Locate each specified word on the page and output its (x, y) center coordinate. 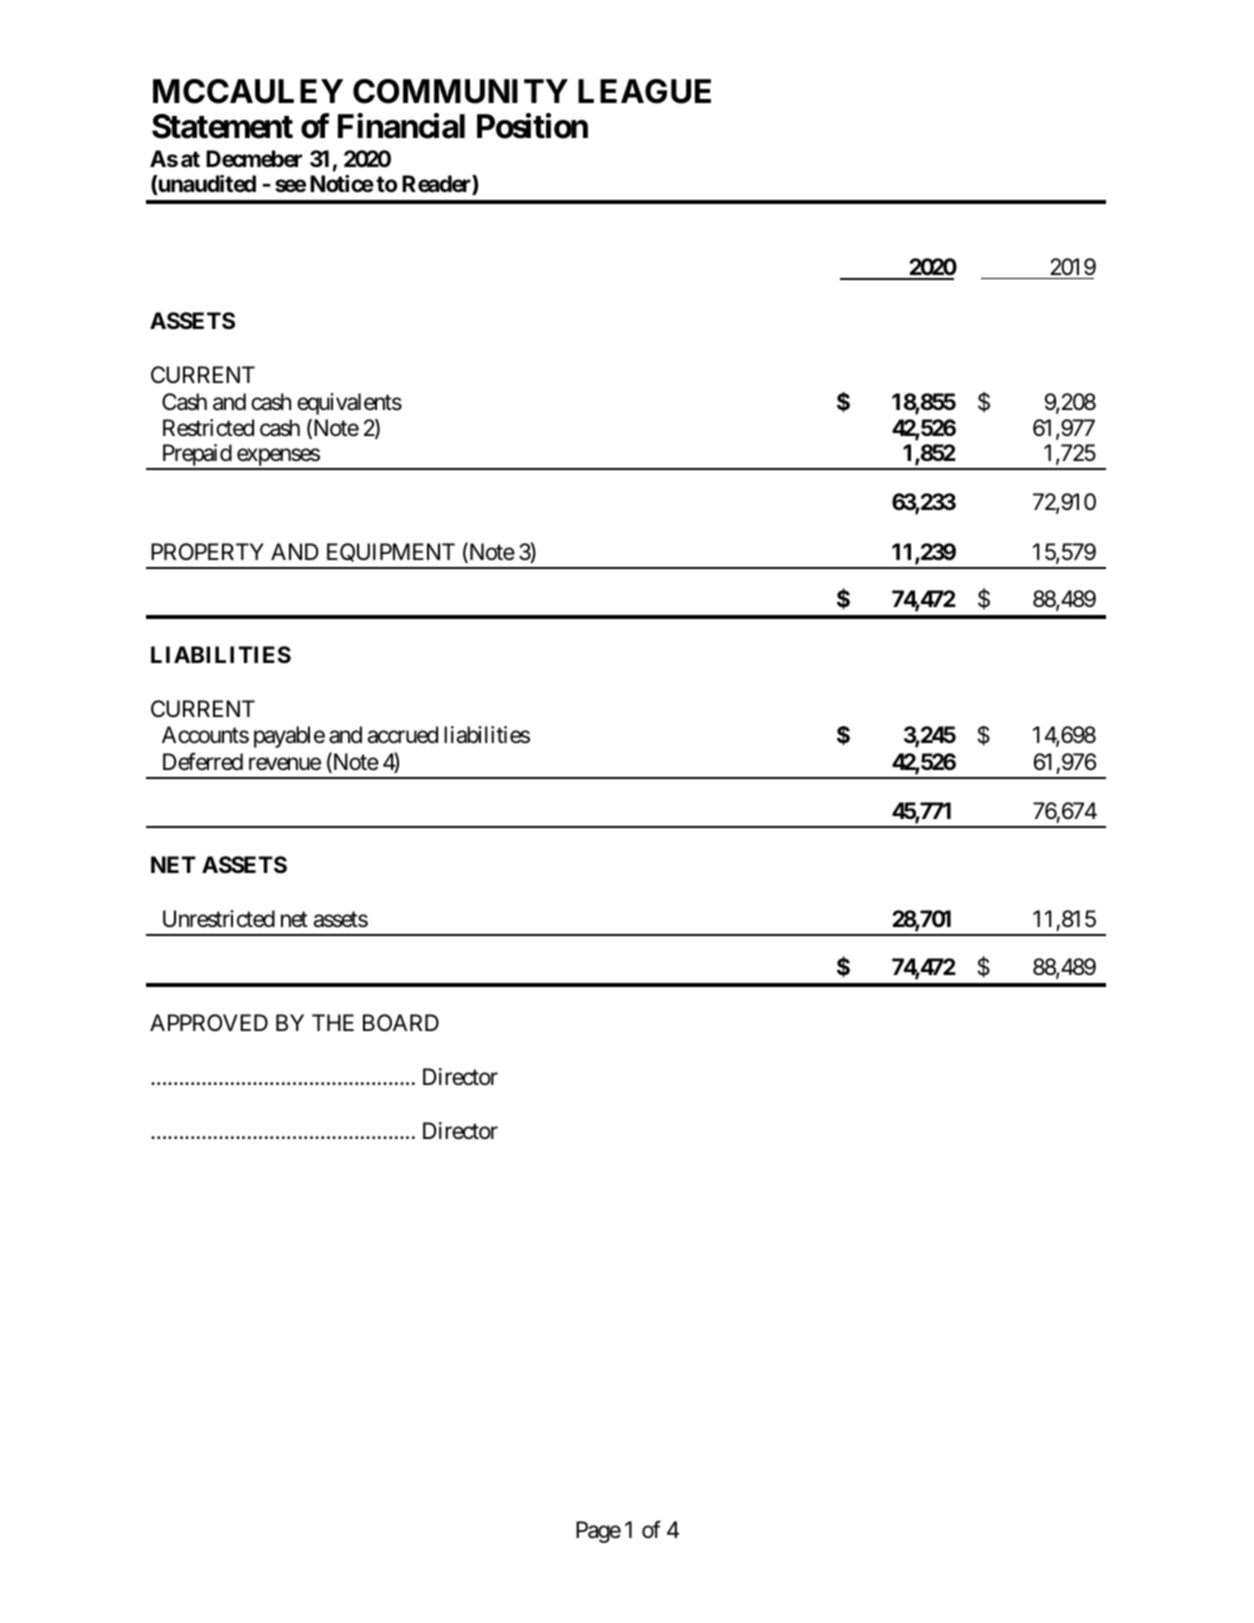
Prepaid (196, 456)
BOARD (401, 1023)
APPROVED (209, 1022)
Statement (222, 126)
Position (532, 126)
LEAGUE (644, 91)
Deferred (203, 761)
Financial (401, 126)
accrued (402, 735)
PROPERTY (207, 551)
